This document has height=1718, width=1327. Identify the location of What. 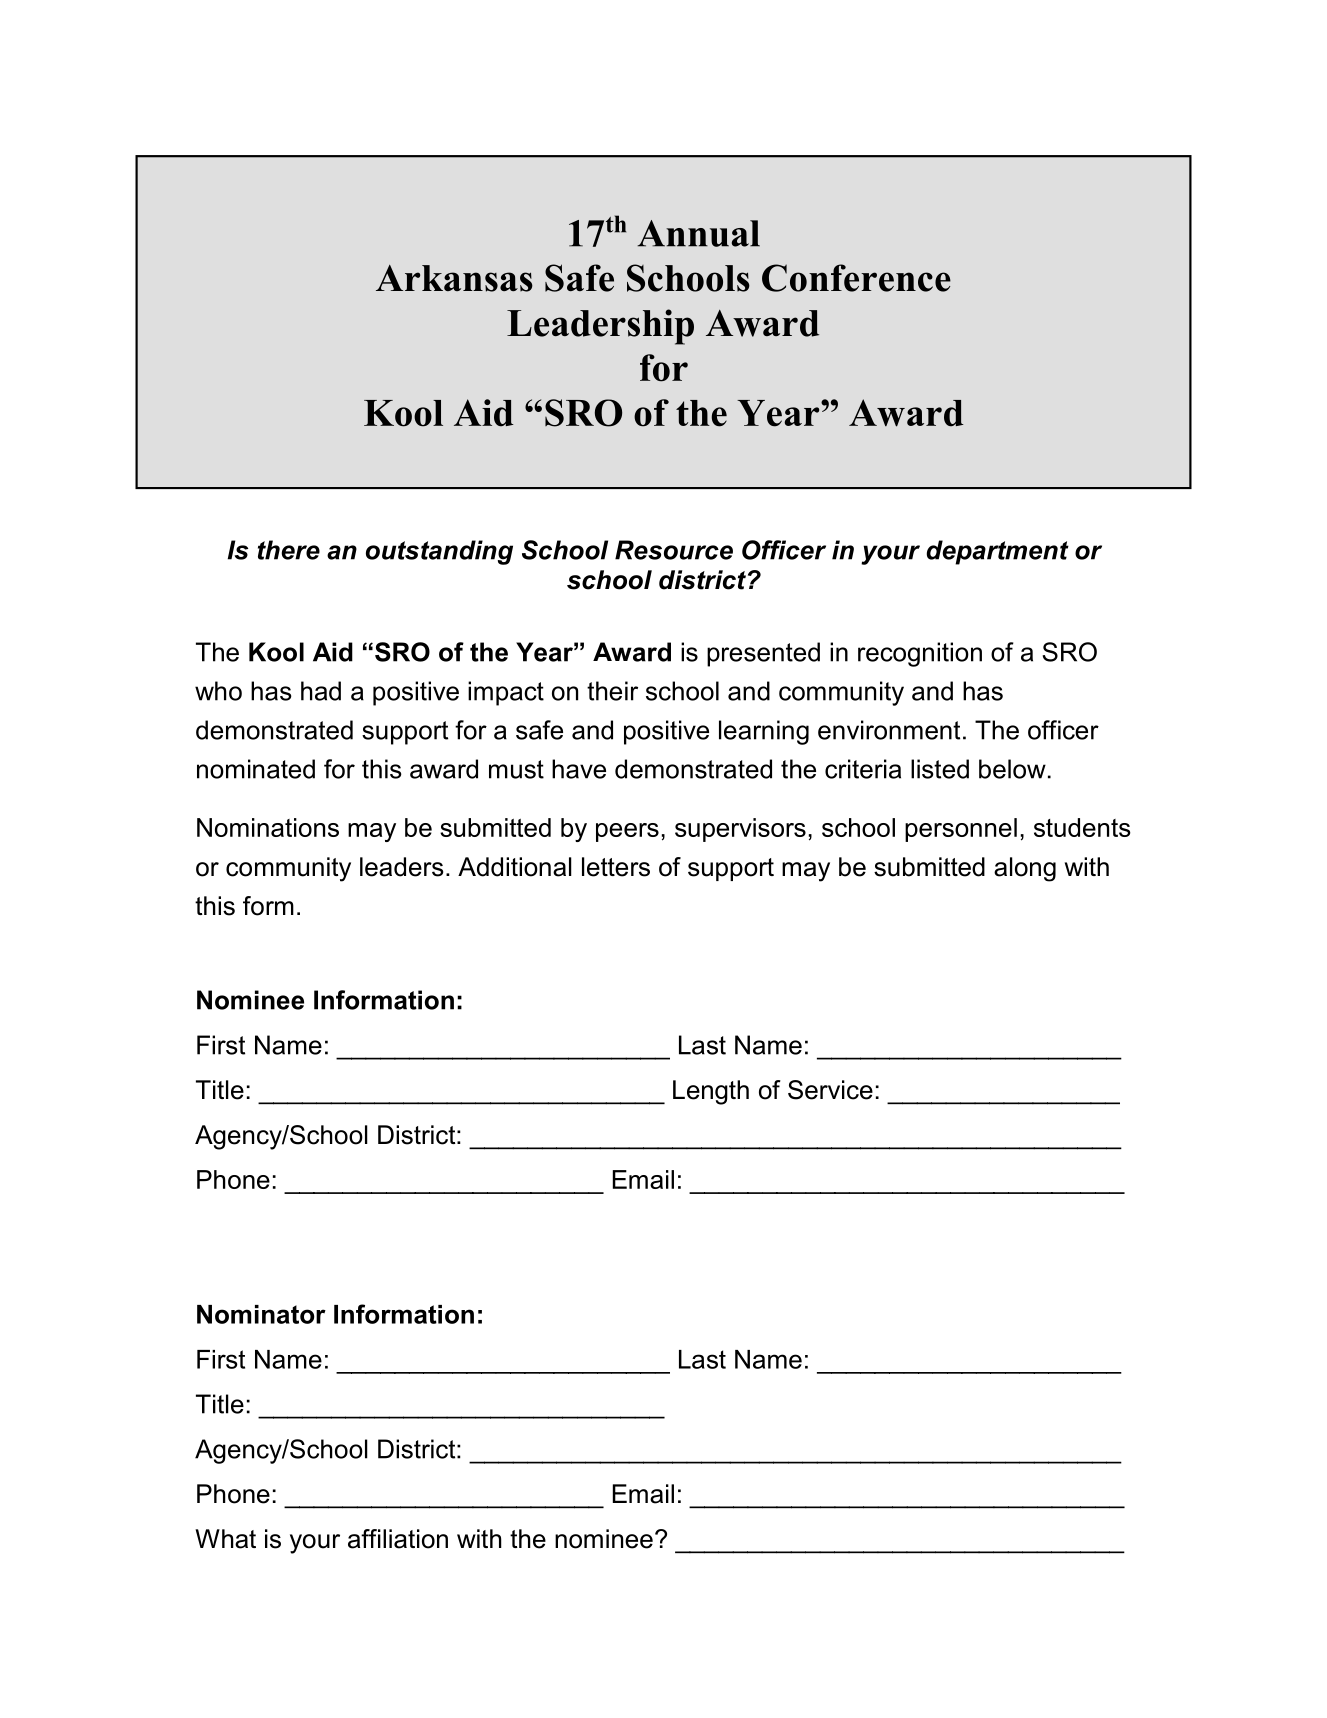
(225, 1539).
